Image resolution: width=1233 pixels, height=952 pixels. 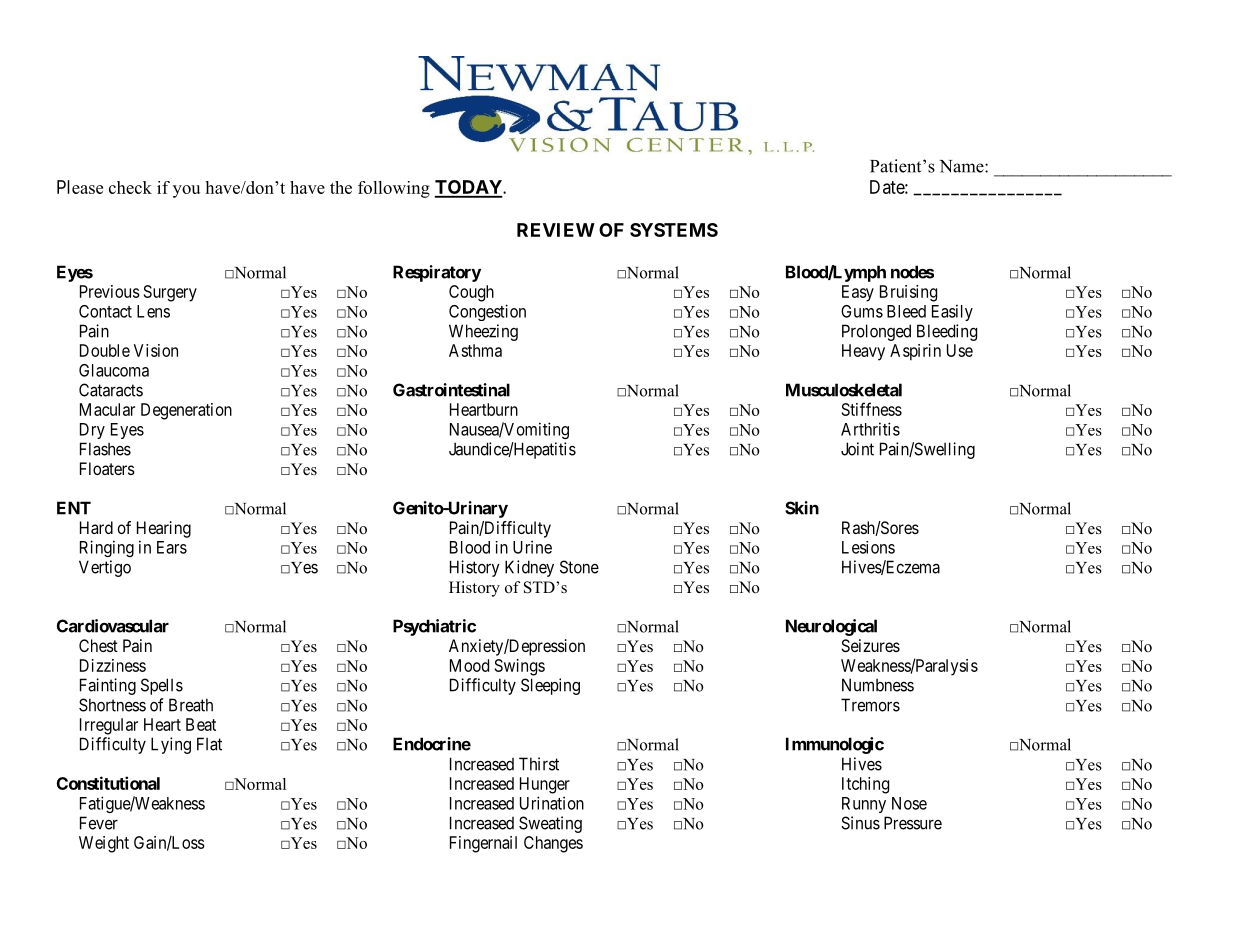 I want to click on Spells, so click(x=162, y=686).
